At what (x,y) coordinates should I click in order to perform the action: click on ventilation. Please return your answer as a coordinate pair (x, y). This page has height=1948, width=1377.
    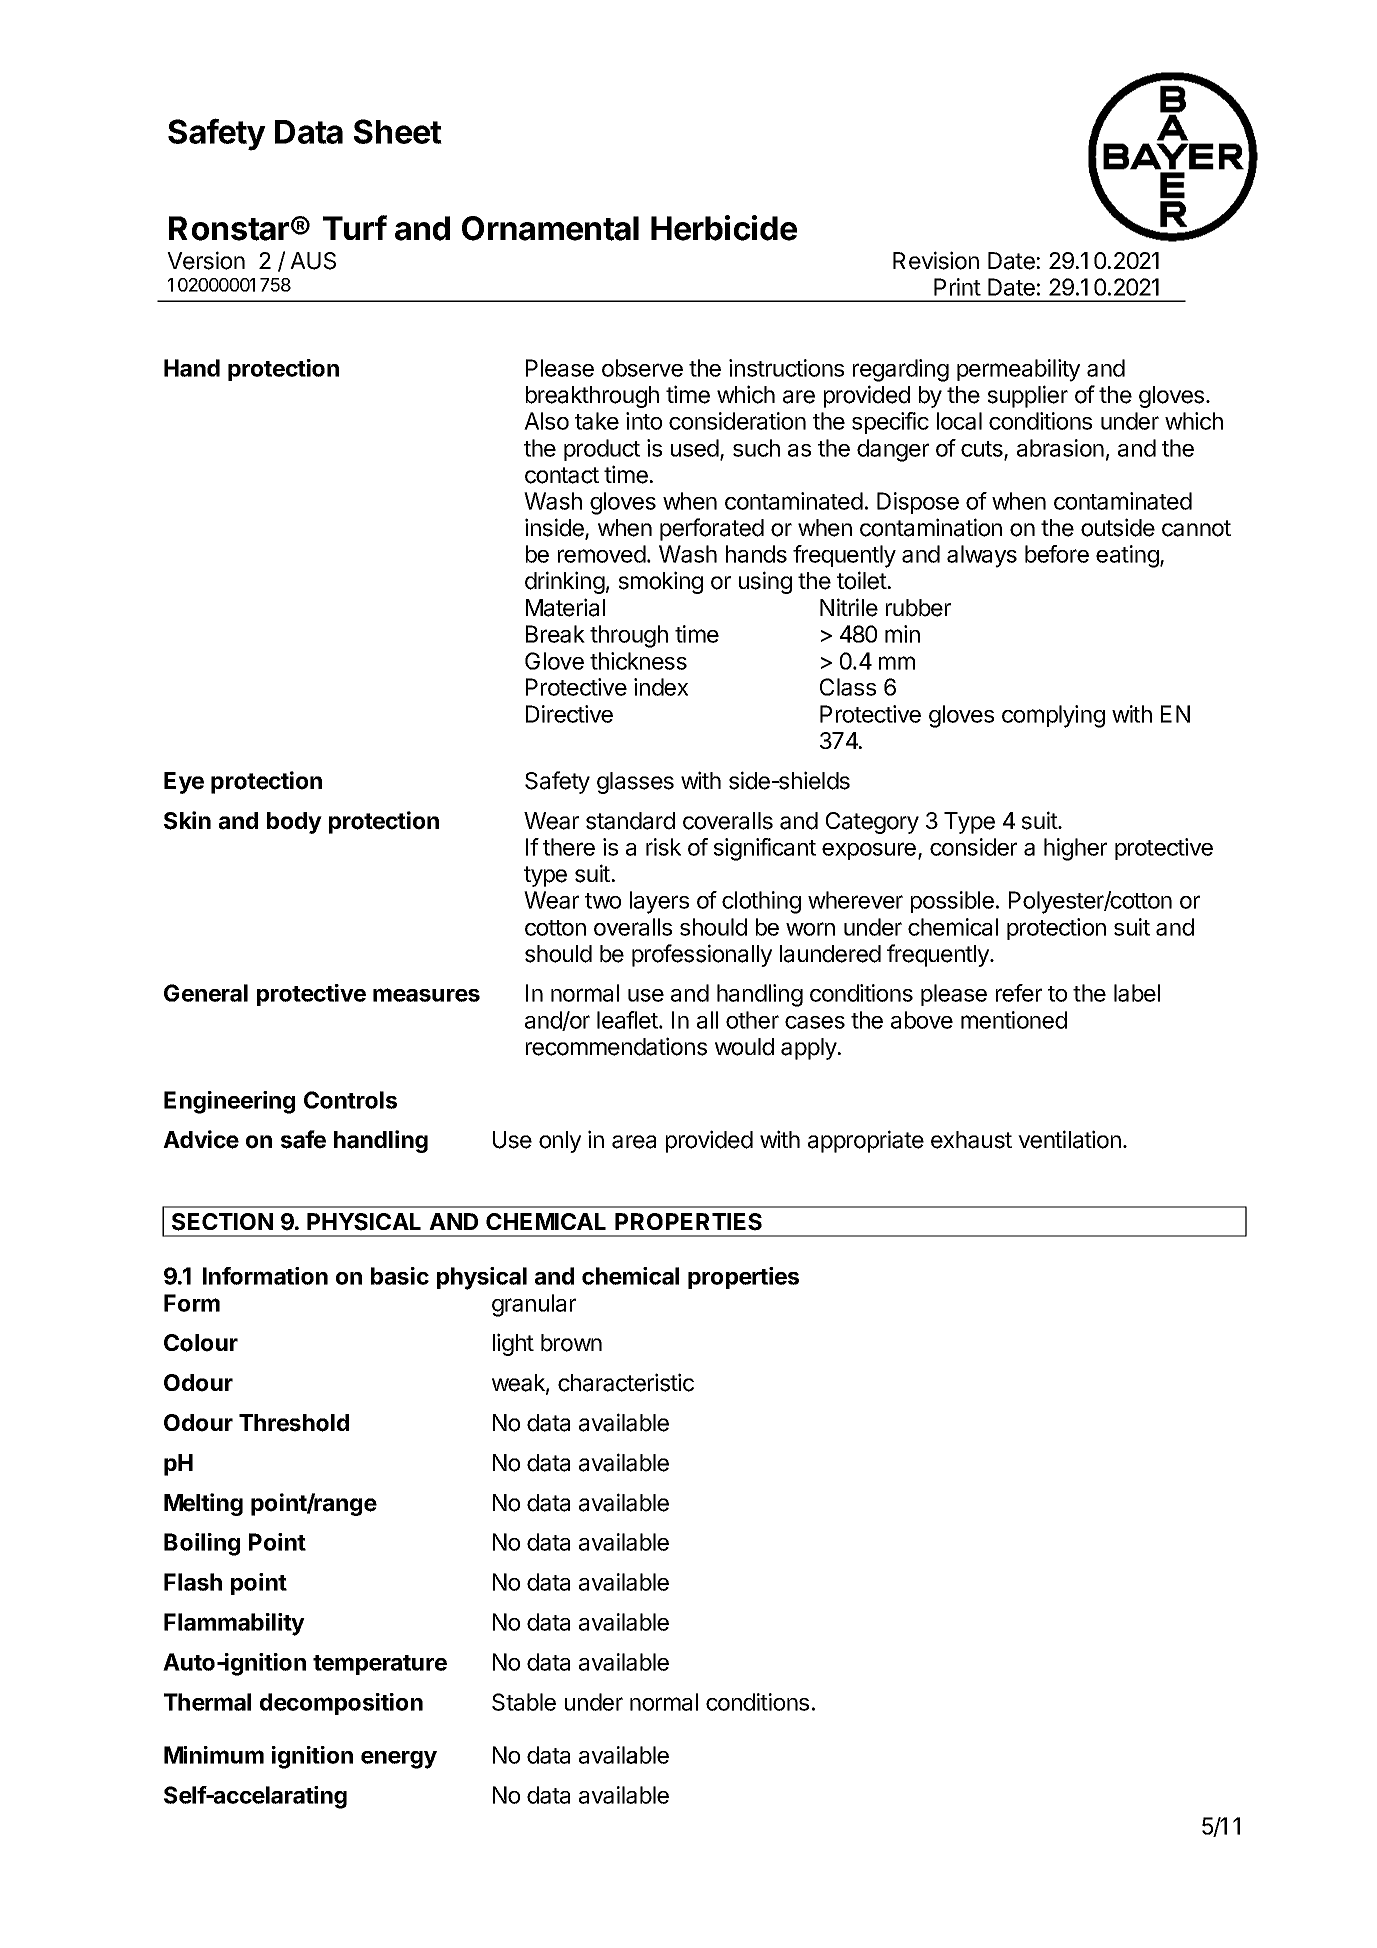
    Looking at the image, I should click on (1069, 1139).
